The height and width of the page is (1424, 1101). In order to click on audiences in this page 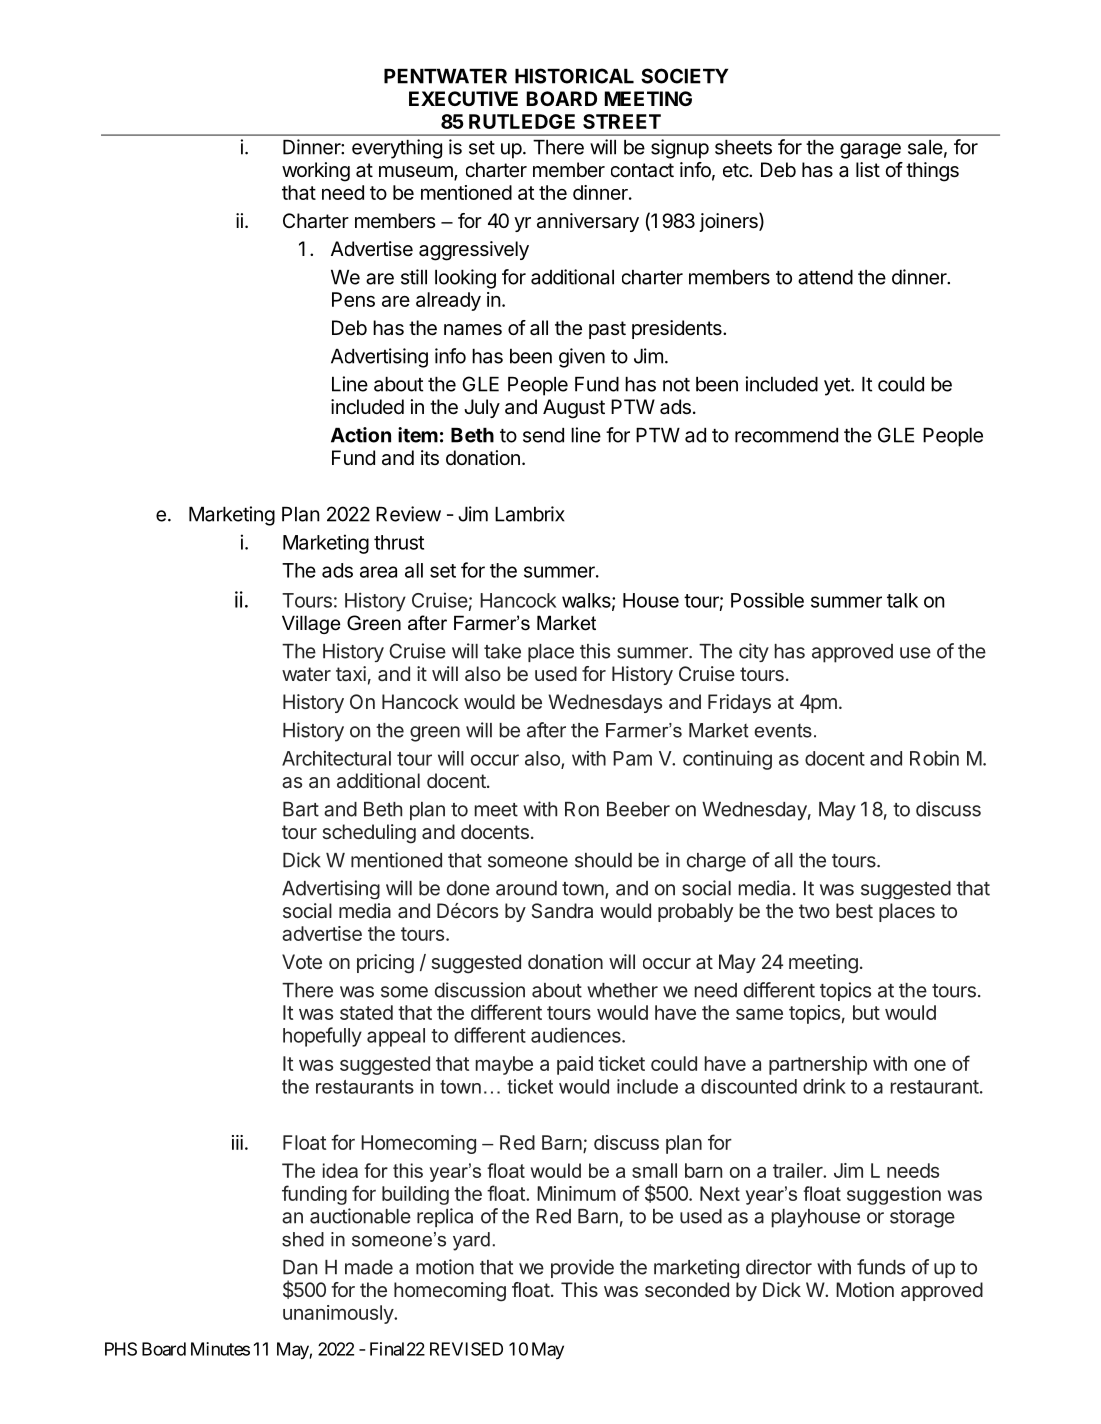, I will do `click(577, 1035)`.
